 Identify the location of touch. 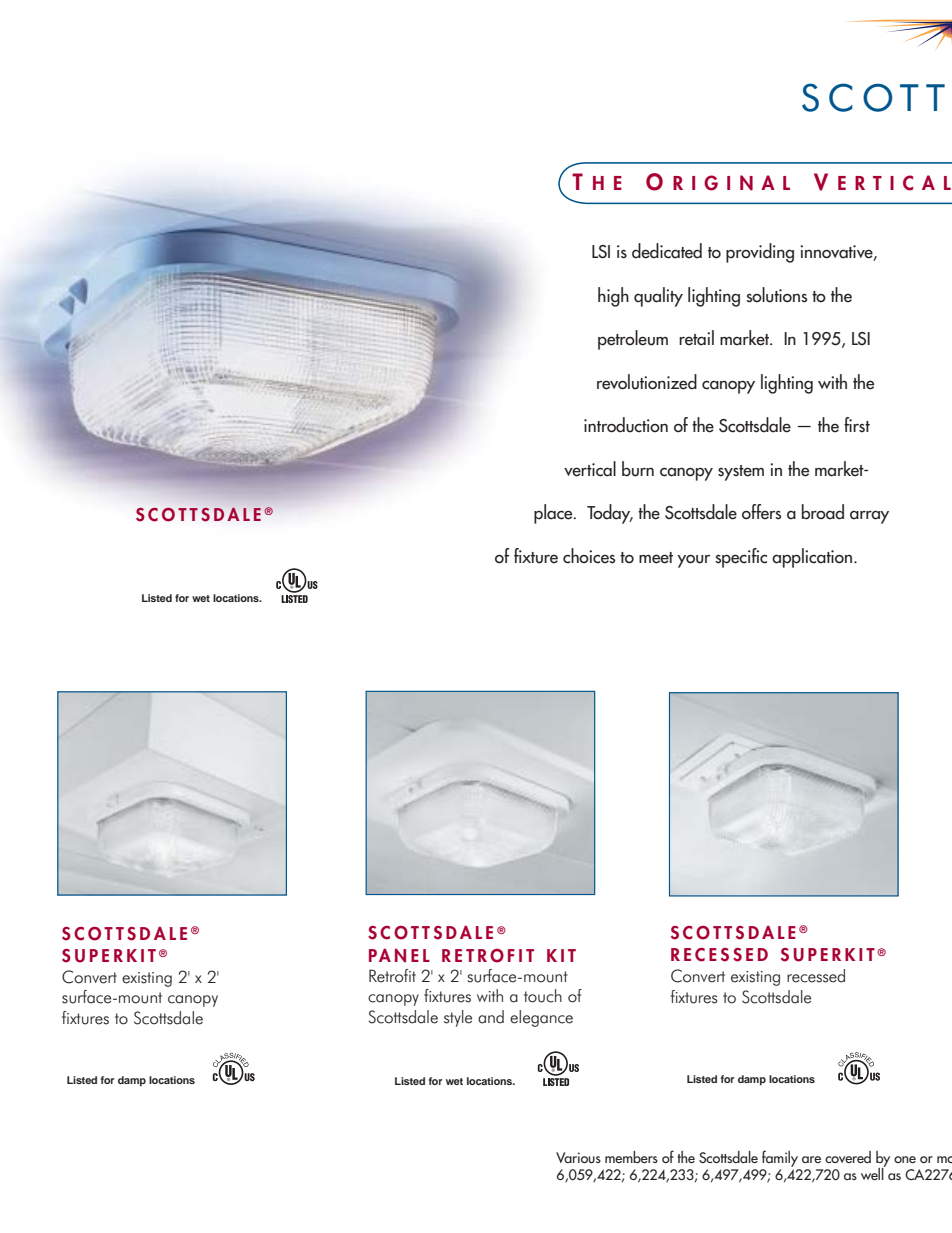
(543, 996).
